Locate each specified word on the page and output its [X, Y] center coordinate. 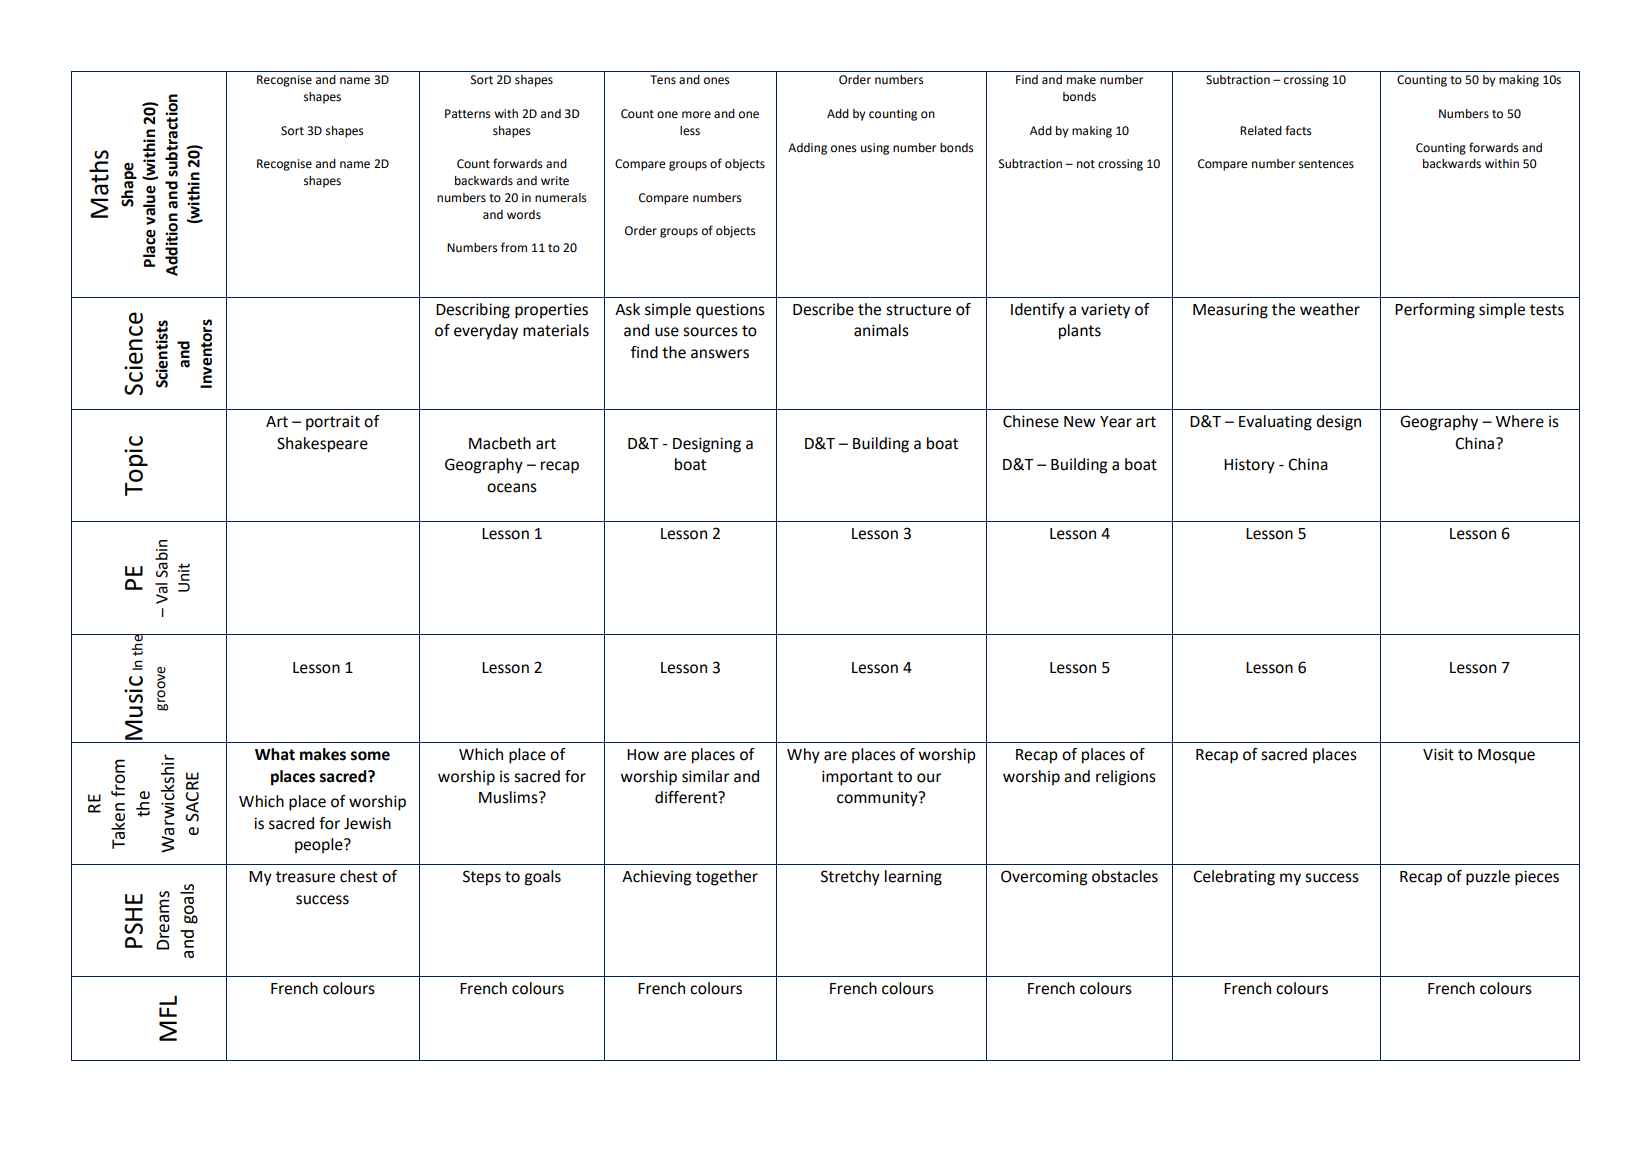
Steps [482, 878]
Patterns [467, 114]
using [875, 149]
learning [913, 878]
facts [1298, 130]
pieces [1537, 878]
